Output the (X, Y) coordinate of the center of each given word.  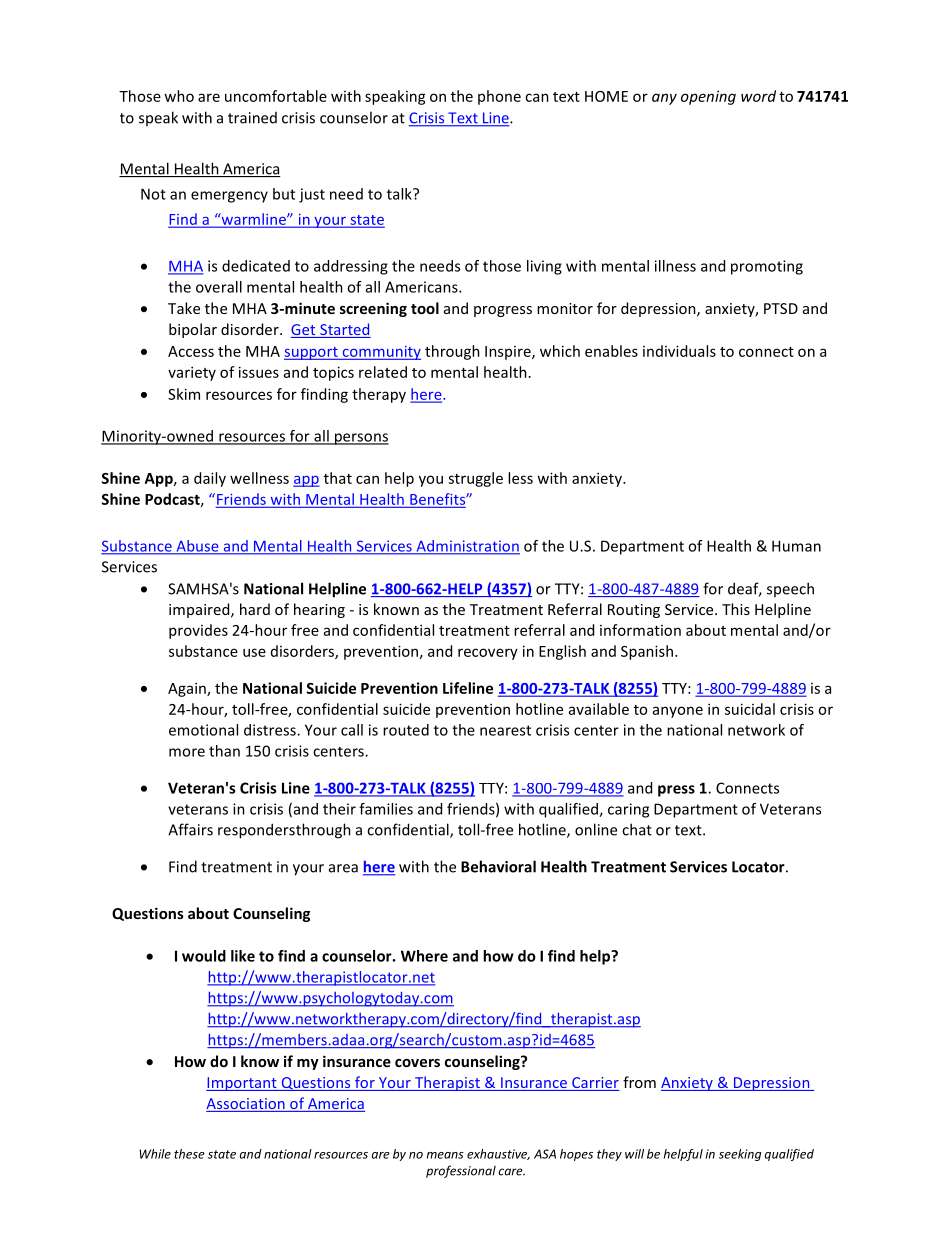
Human (796, 546)
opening (708, 97)
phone (499, 97)
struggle (475, 479)
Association (246, 1105)
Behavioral (498, 866)
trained (252, 118)
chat (637, 829)
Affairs (190, 829)
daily (210, 479)
